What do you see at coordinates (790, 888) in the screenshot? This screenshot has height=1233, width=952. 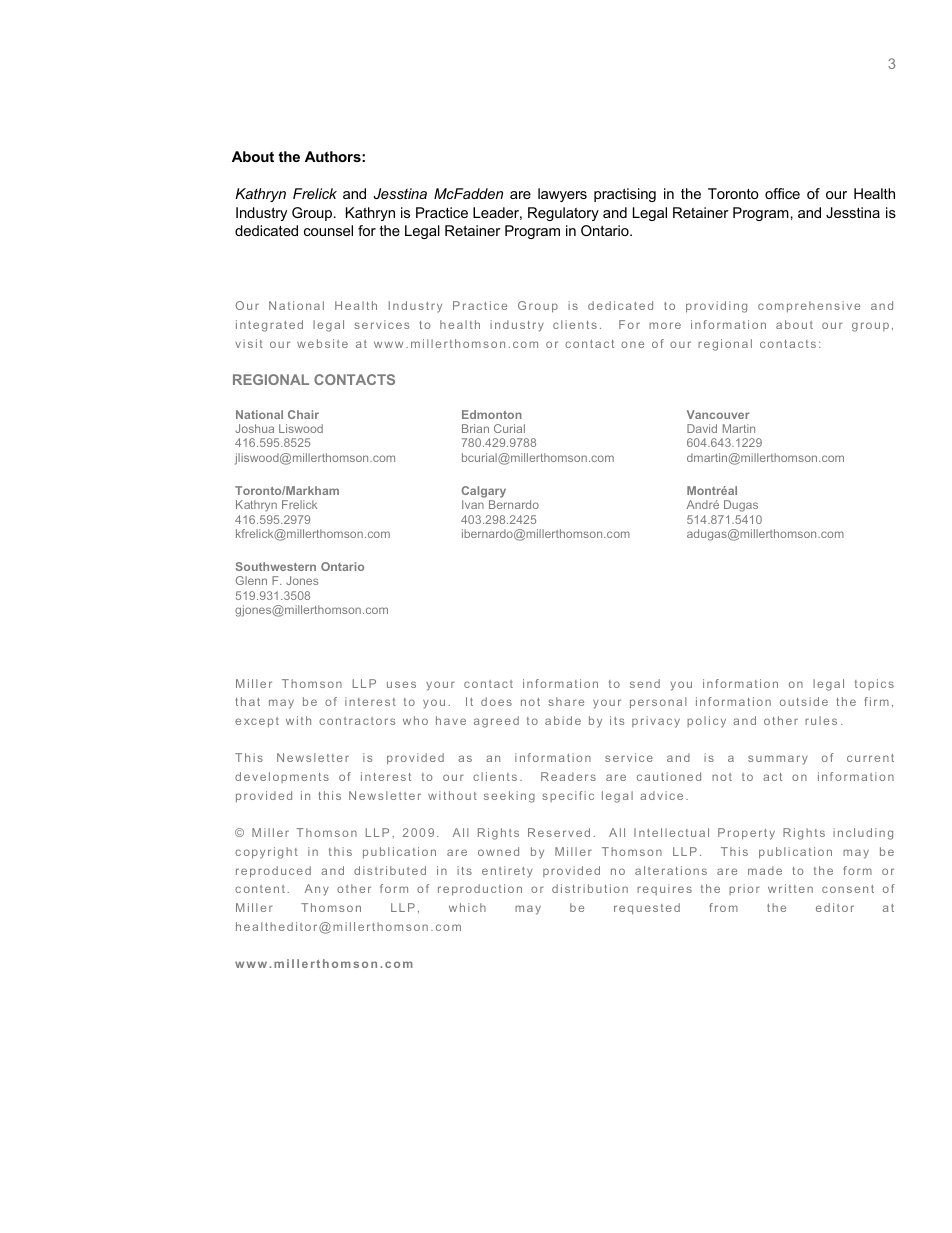 I see `written` at bounding box center [790, 888].
